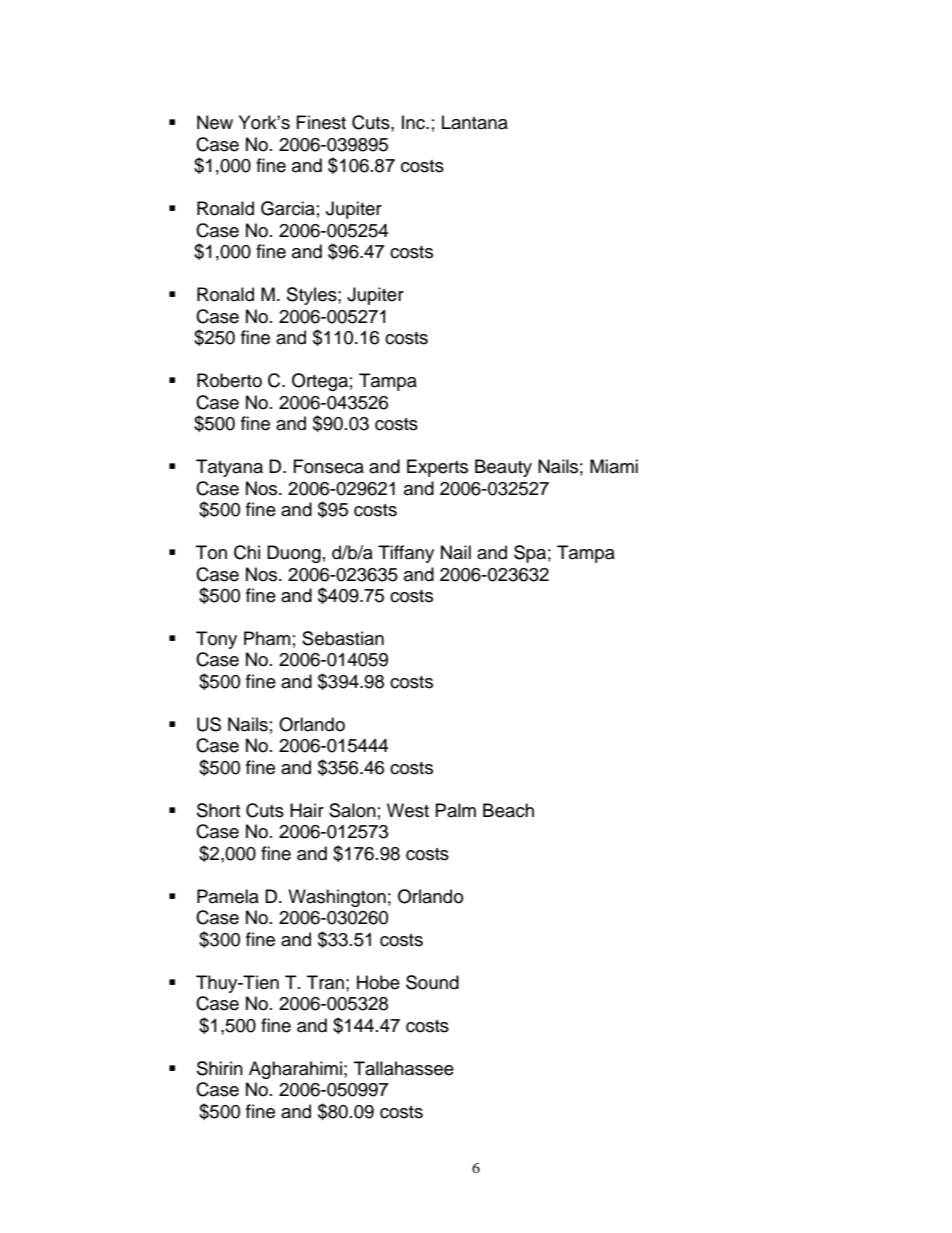  What do you see at coordinates (404, 1068) in the screenshot?
I see `Tallahassee` at bounding box center [404, 1068].
